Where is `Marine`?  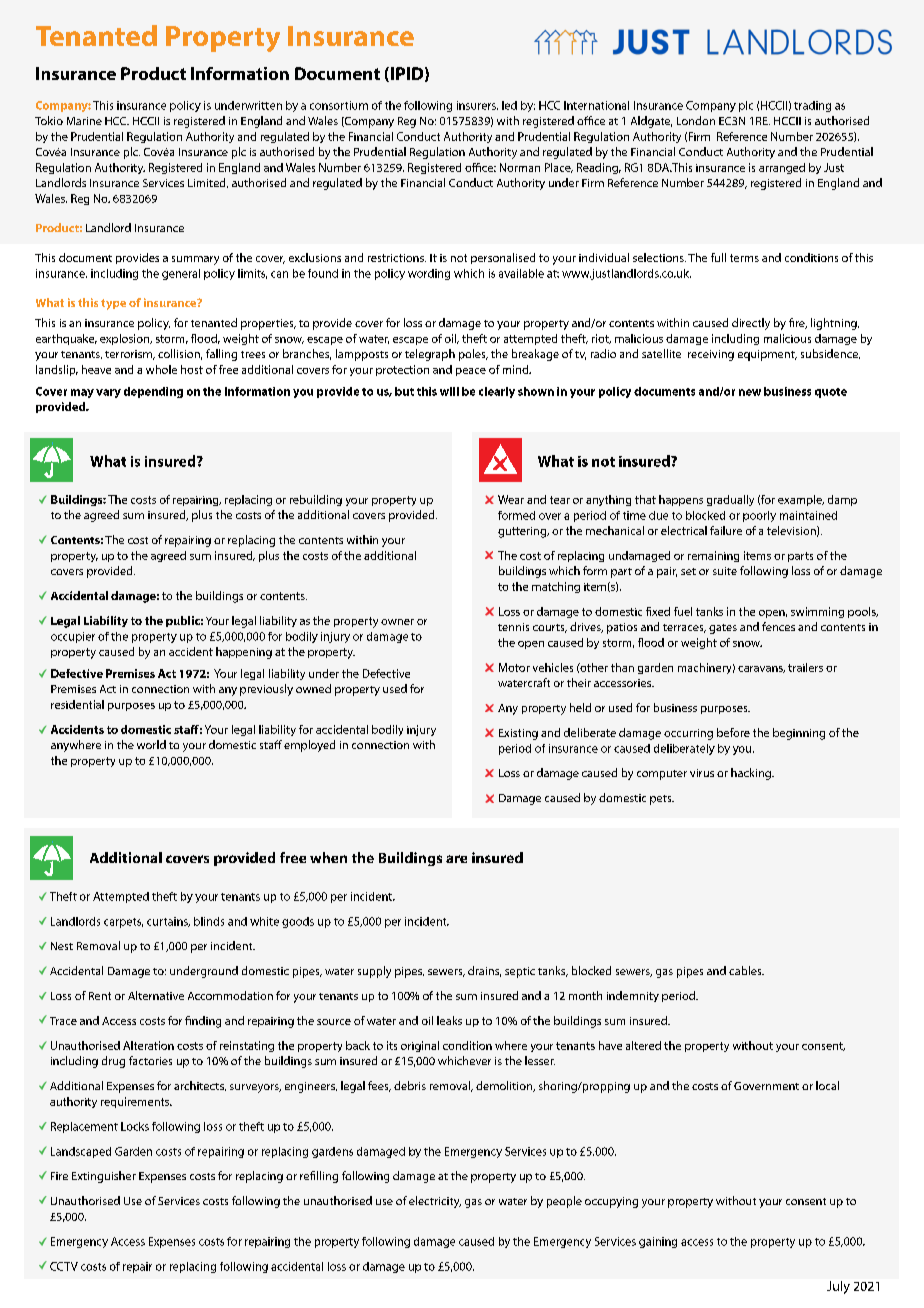
Marine is located at coordinates (84, 121).
